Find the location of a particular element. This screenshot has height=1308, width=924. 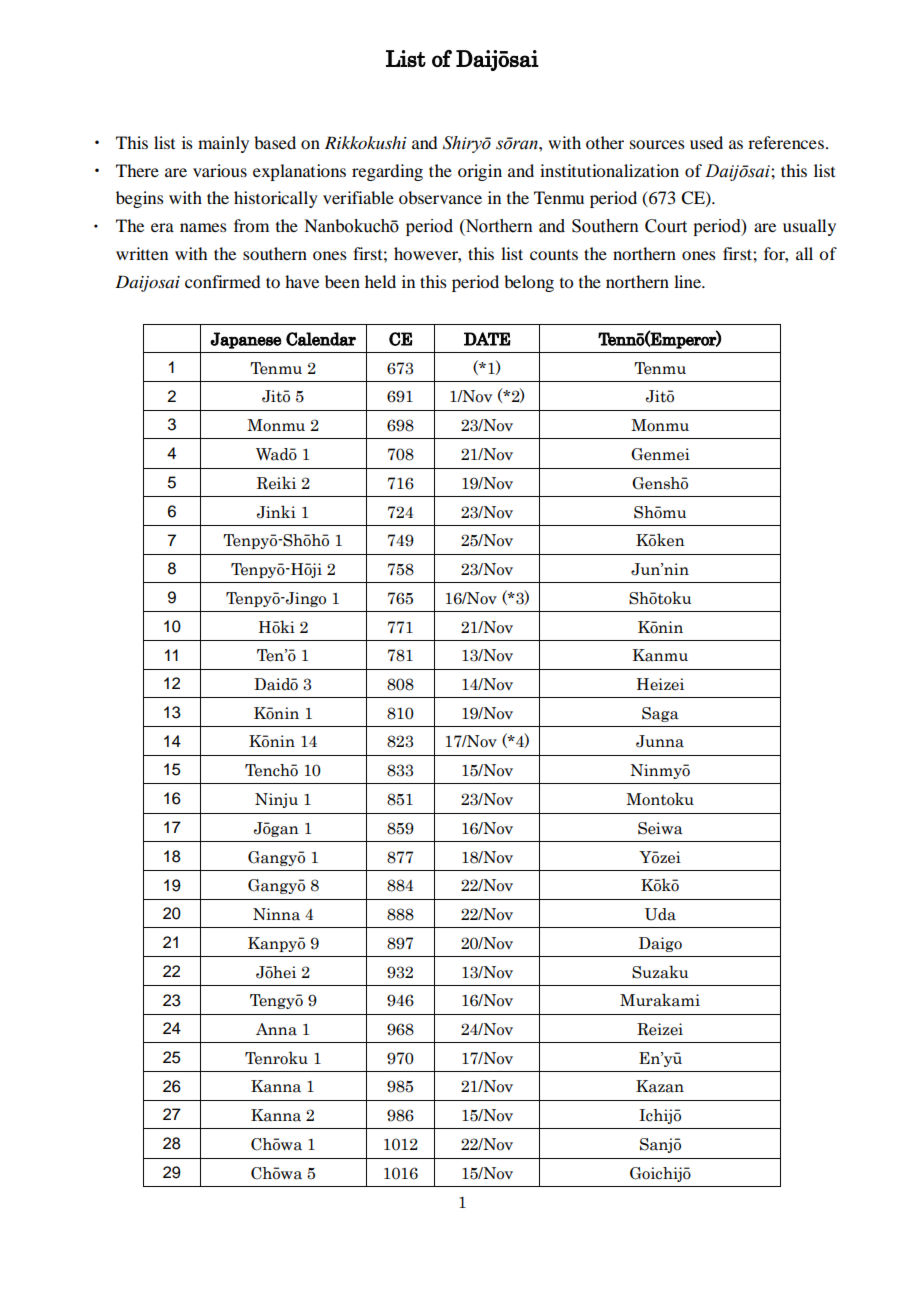

various is located at coordinates (220, 170).
